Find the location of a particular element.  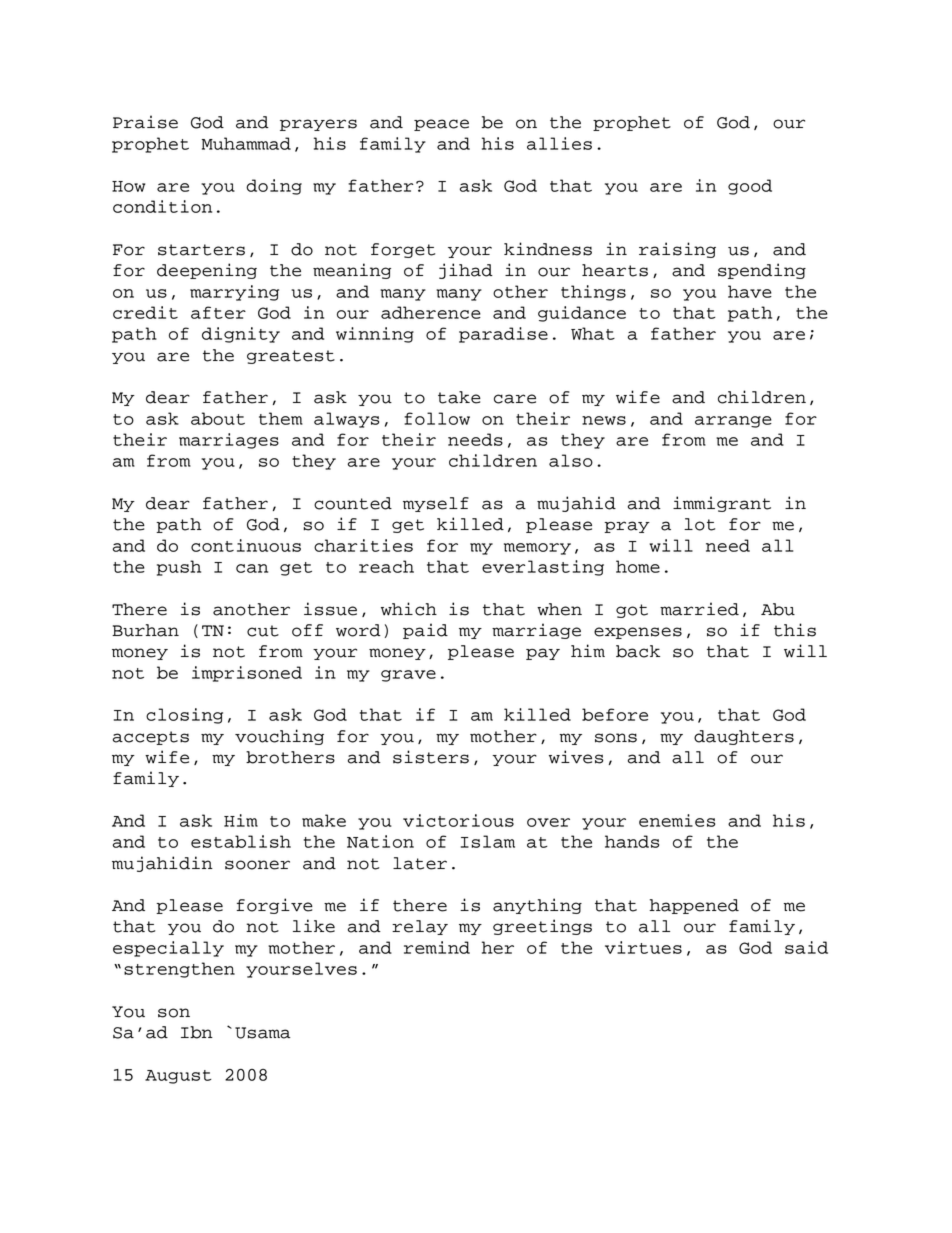

push is located at coordinates (179, 568).
